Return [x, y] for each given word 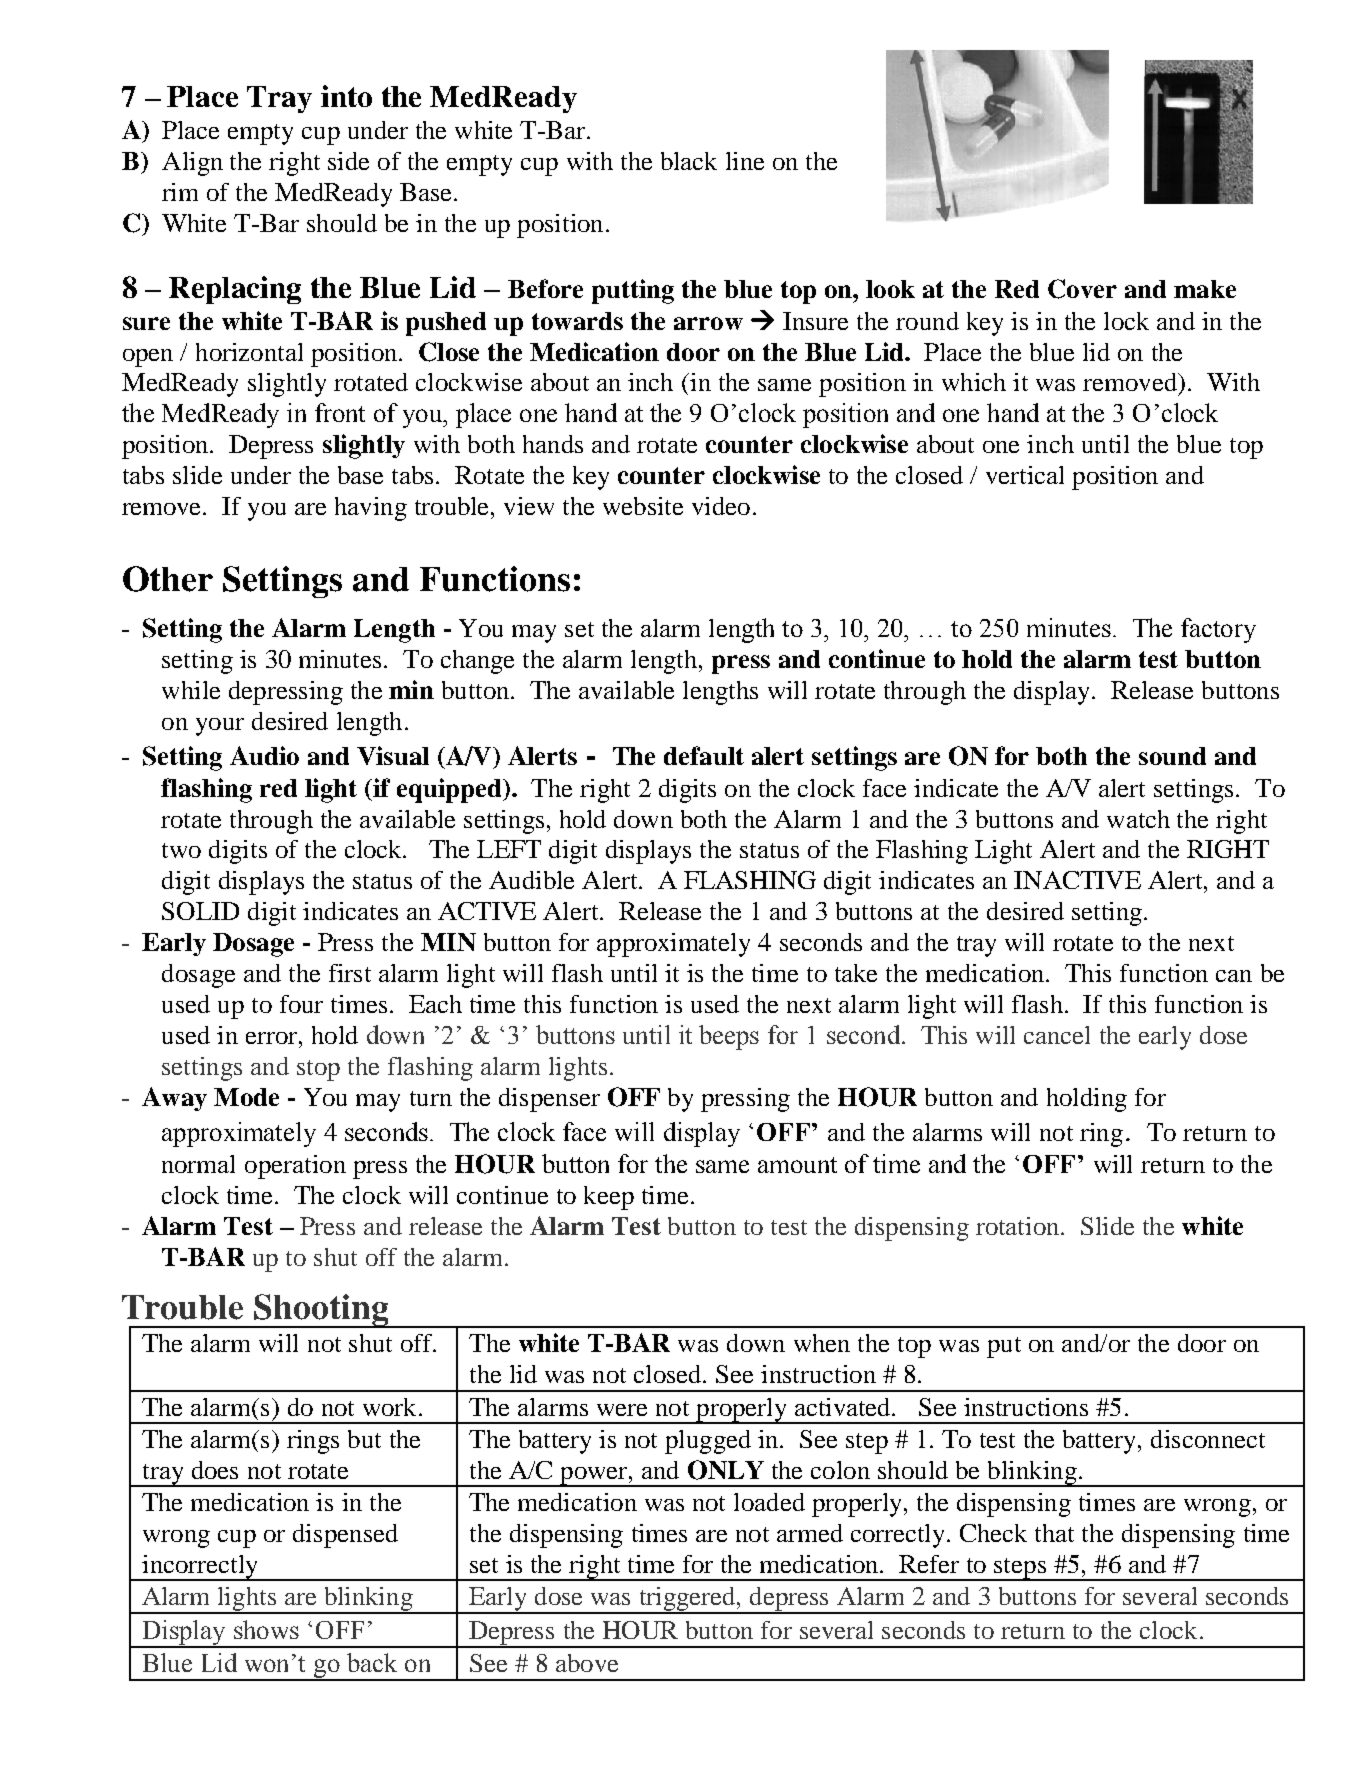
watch [1138, 819]
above [587, 1663]
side [348, 161]
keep [609, 1198]
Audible [531, 880]
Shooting [321, 1311]
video [721, 506]
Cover [1082, 289]
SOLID [200, 911]
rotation [1019, 1226]
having [371, 509]
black [689, 161]
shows [266, 1629]
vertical [1025, 475]
